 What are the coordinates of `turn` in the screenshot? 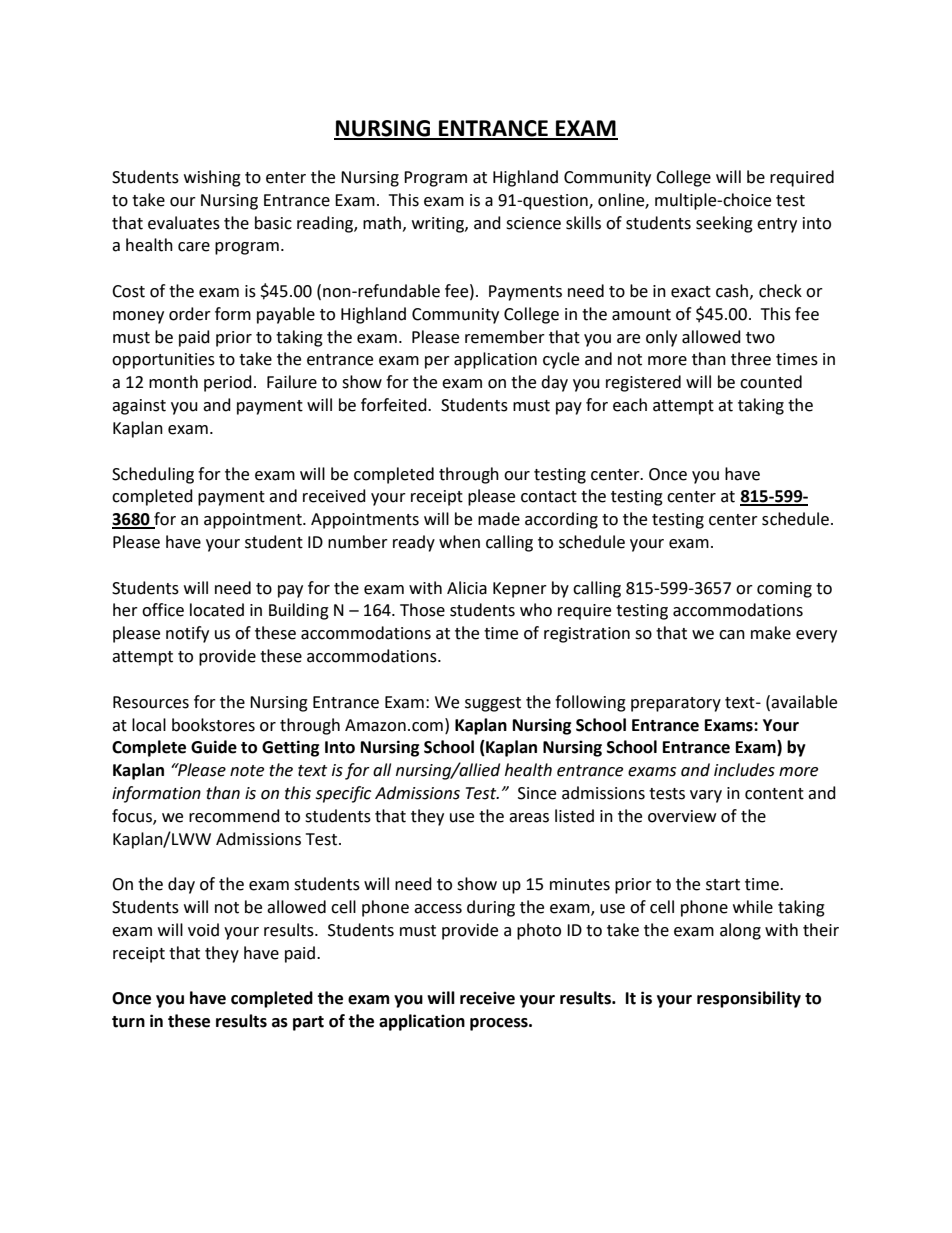 It's located at (128, 1022).
